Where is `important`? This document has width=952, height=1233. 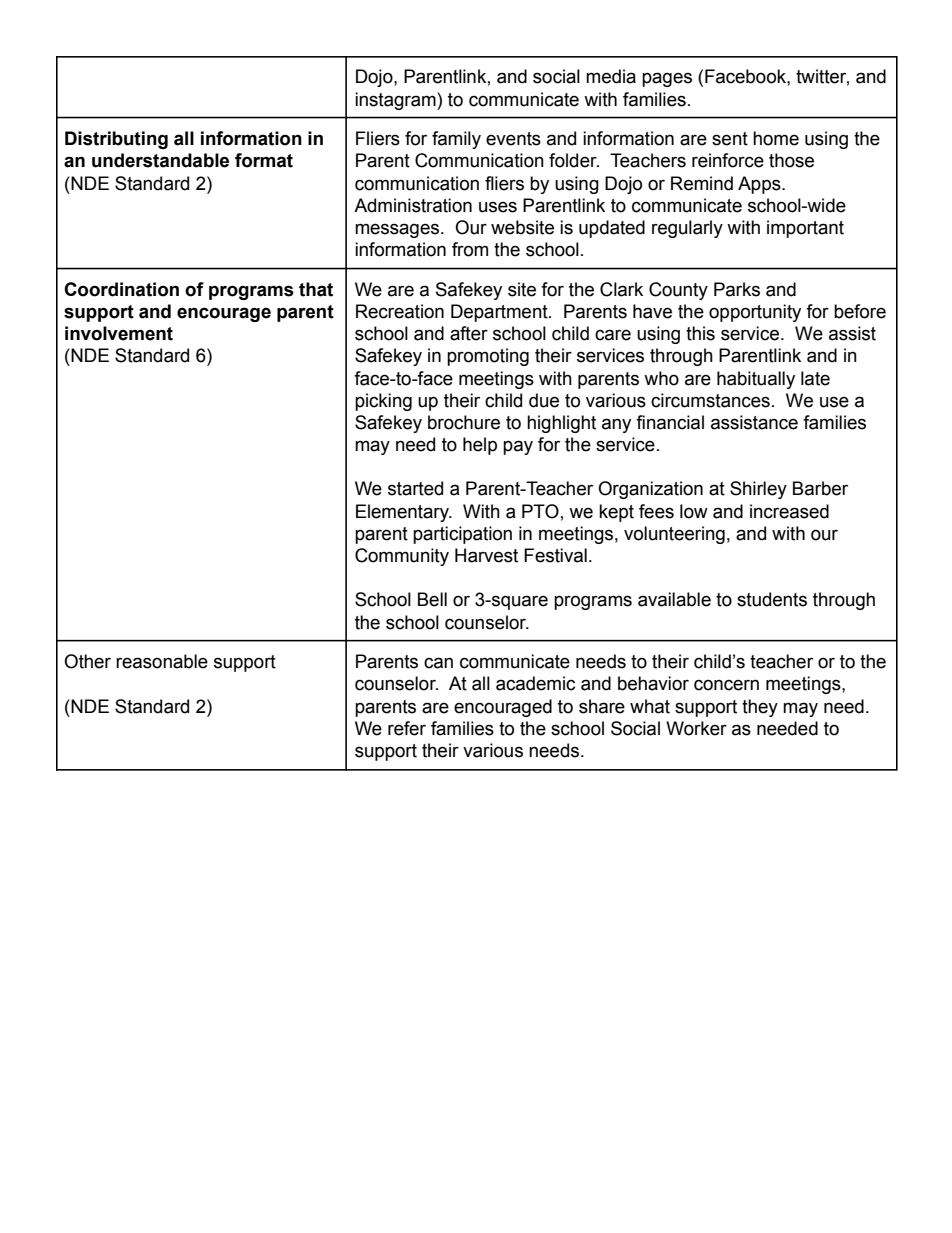
important is located at coordinates (805, 229).
